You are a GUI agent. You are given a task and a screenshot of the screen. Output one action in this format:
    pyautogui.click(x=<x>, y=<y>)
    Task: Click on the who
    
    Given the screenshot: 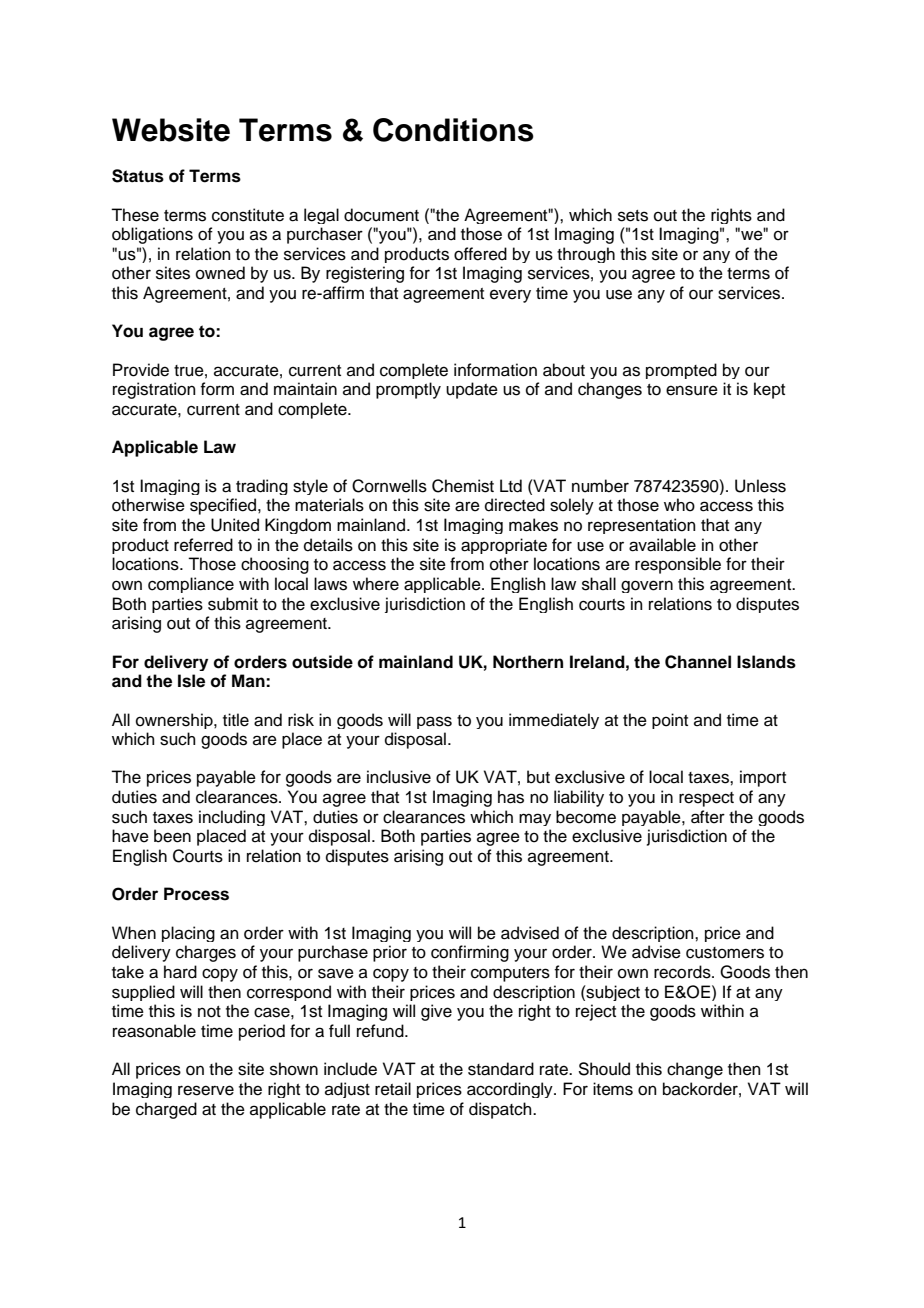 What is the action you would take?
    pyautogui.click(x=679, y=505)
